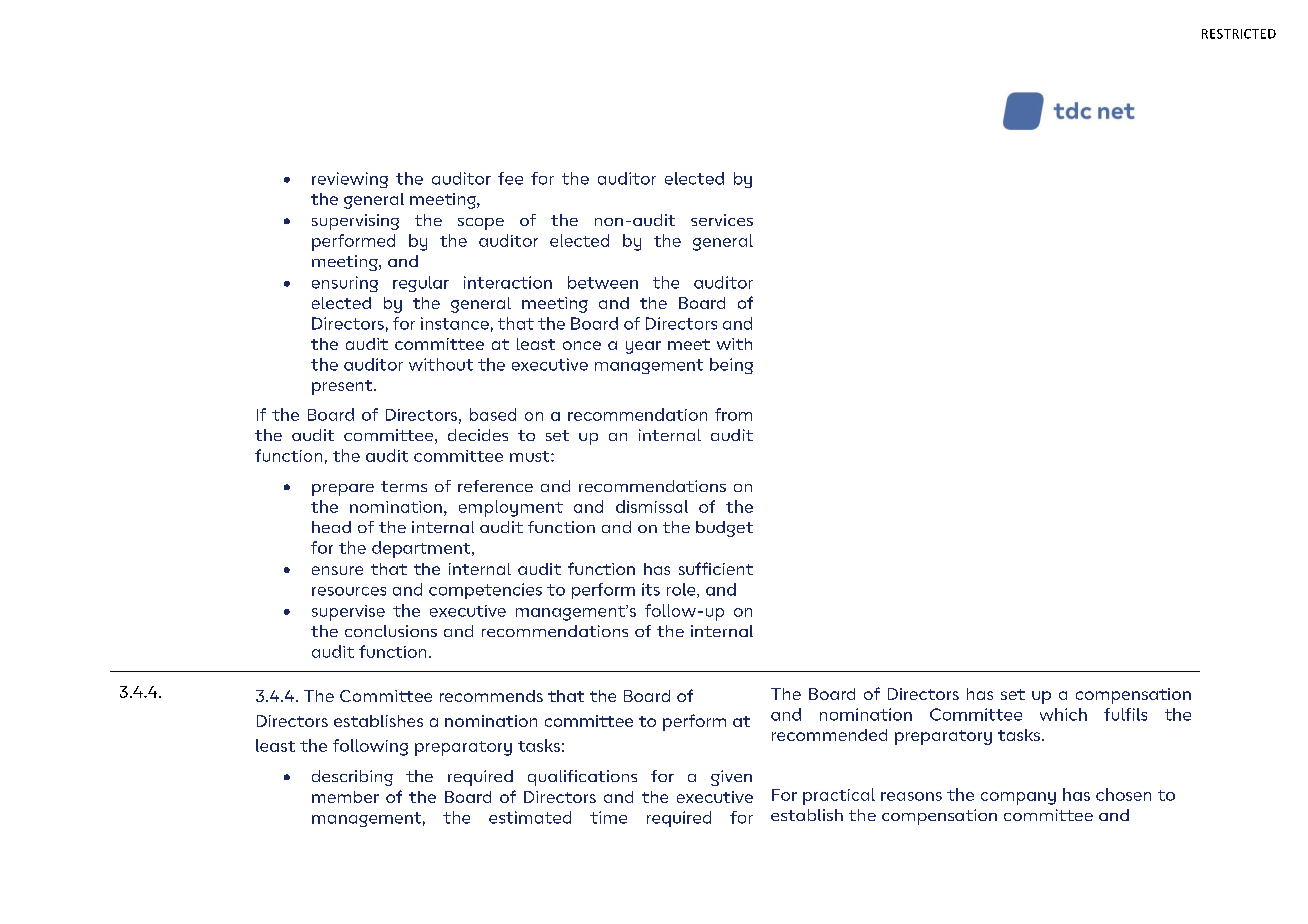  Describe the element at coordinates (510, 178) in the screenshot. I see `fee` at that location.
